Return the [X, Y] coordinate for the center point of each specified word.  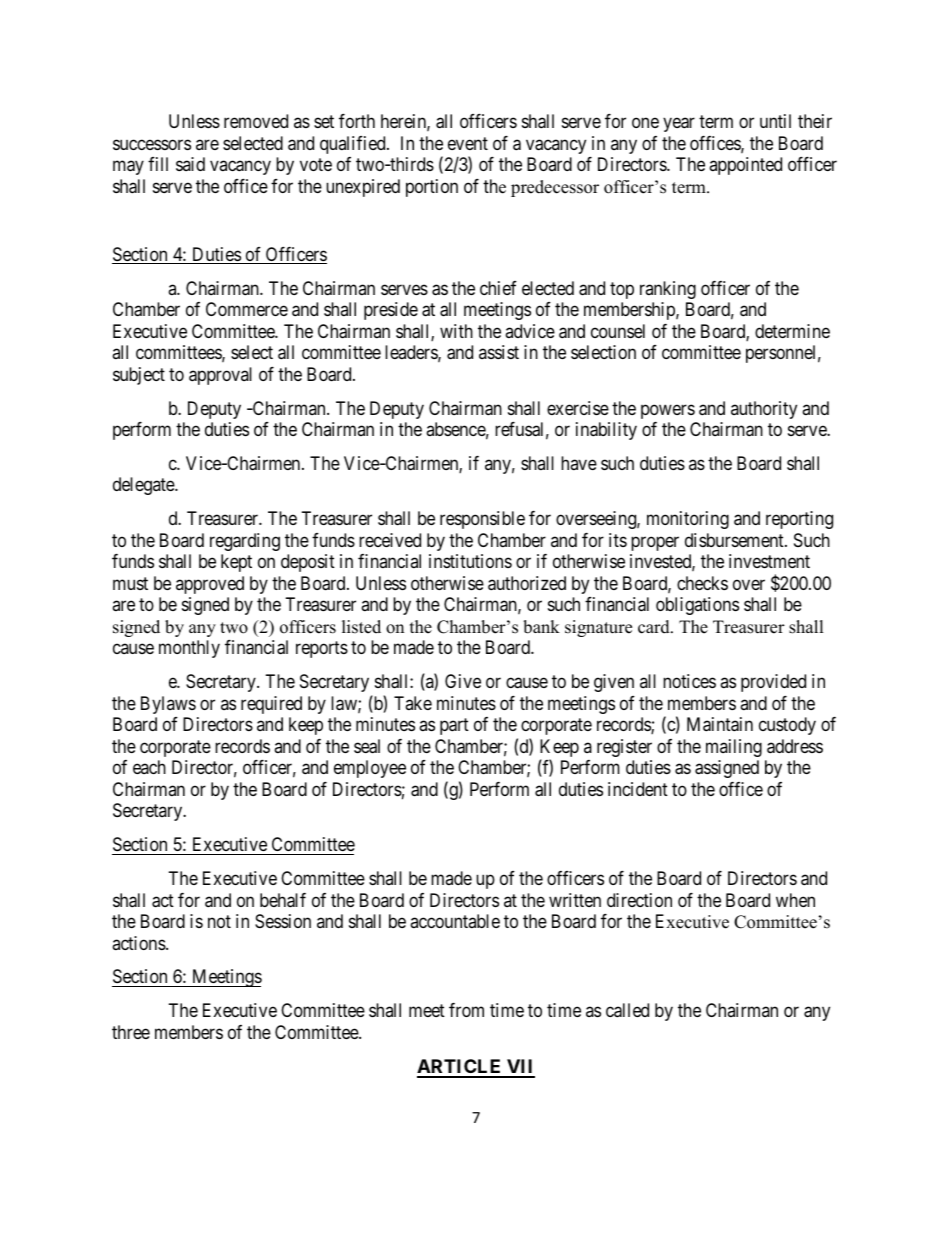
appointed [745, 166]
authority [764, 410]
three [131, 1032]
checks [702, 583]
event [468, 143]
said [190, 164]
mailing [734, 748]
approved [210, 585]
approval [220, 376]
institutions [470, 561]
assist [499, 352]
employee [370, 769]
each [149, 767]
